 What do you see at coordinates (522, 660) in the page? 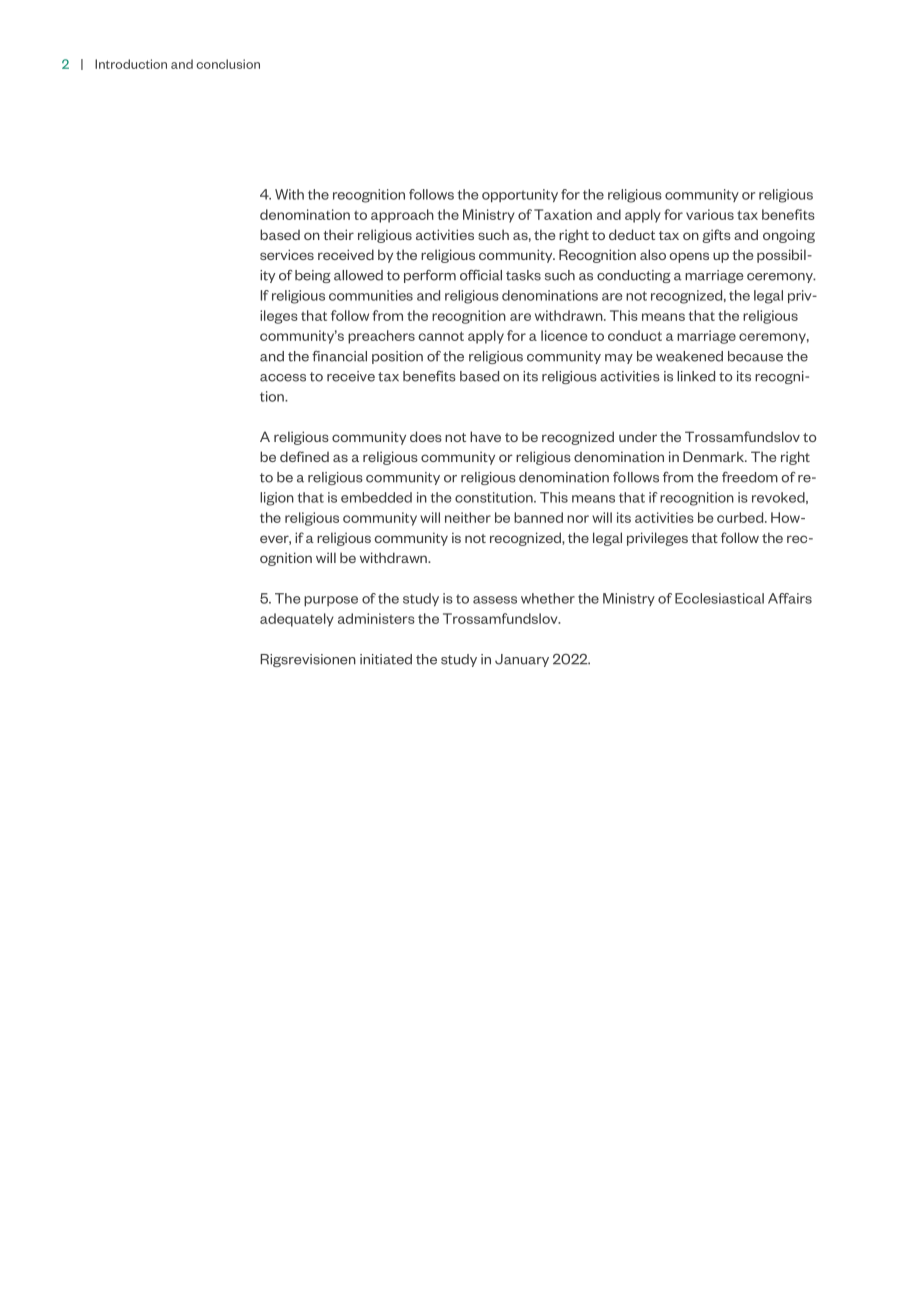
I see `January` at bounding box center [522, 660].
